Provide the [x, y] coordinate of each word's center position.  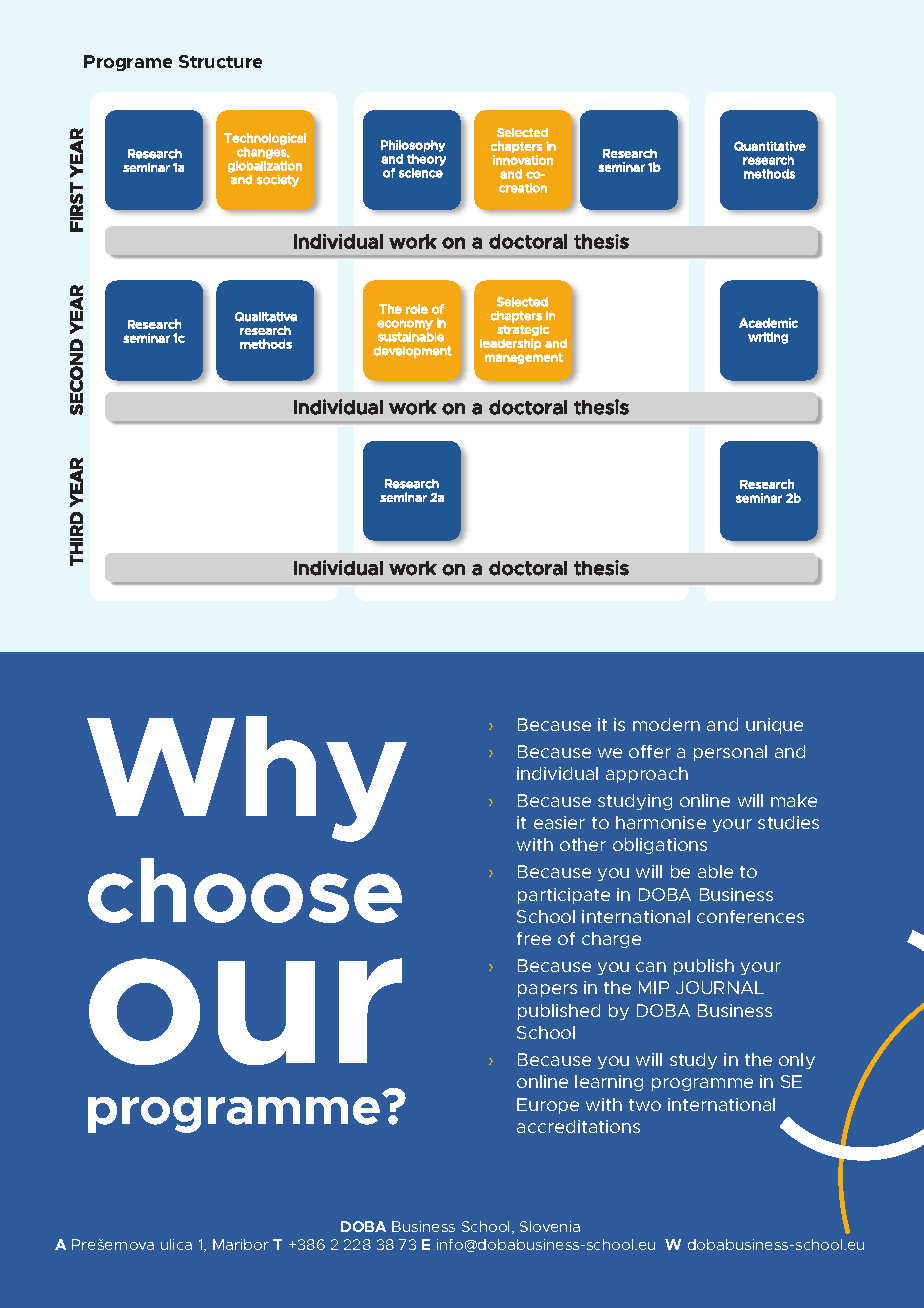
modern [666, 724]
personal [730, 753]
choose [245, 890]
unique [774, 726]
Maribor [241, 1244]
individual [557, 773]
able [715, 871]
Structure [220, 61]
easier [559, 822]
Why [247, 779]
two [645, 1105]
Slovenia [550, 1226]
